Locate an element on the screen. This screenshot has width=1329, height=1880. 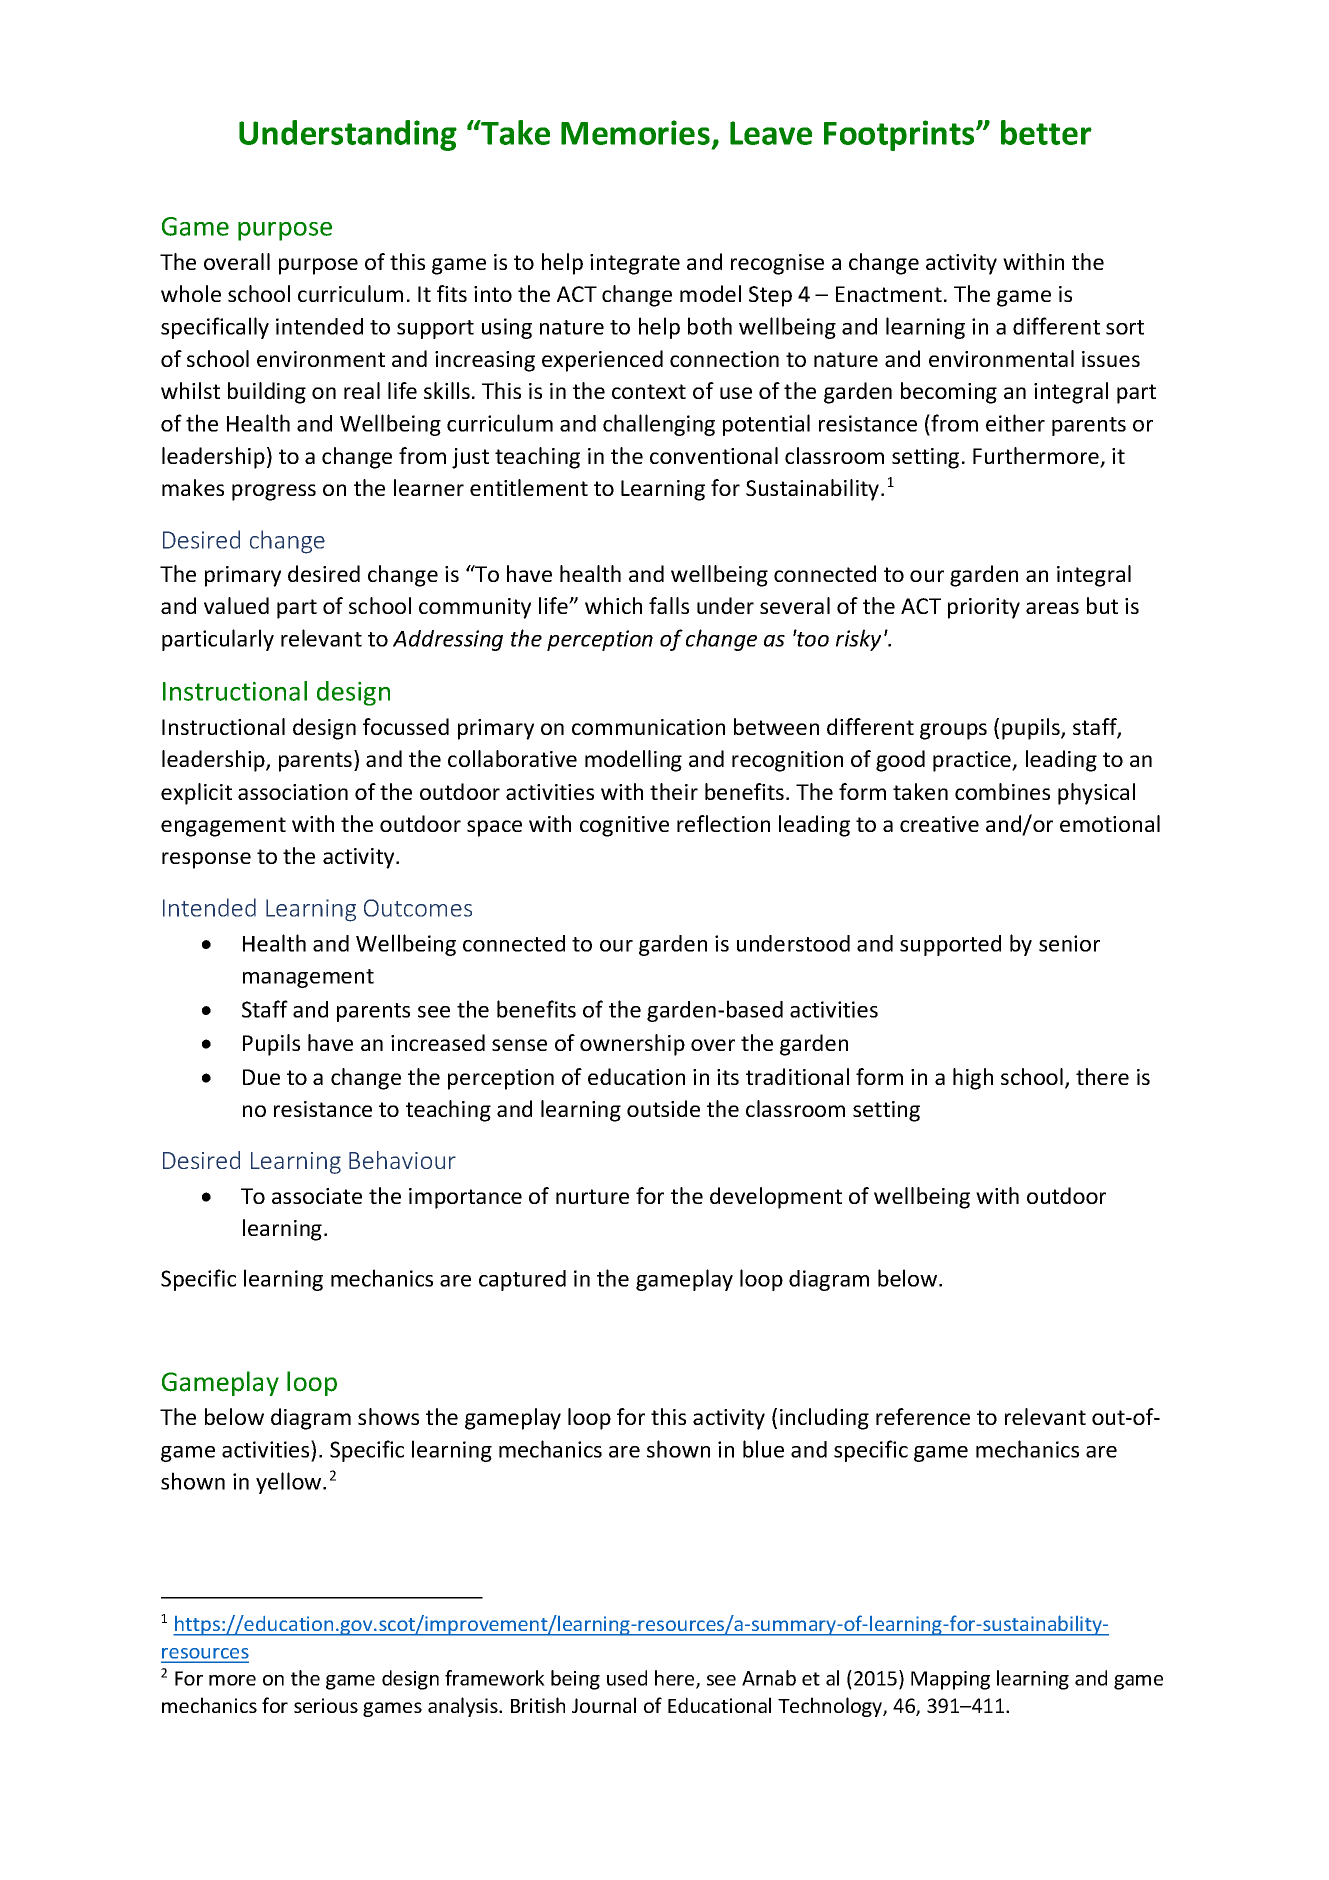
falls is located at coordinates (669, 605).
